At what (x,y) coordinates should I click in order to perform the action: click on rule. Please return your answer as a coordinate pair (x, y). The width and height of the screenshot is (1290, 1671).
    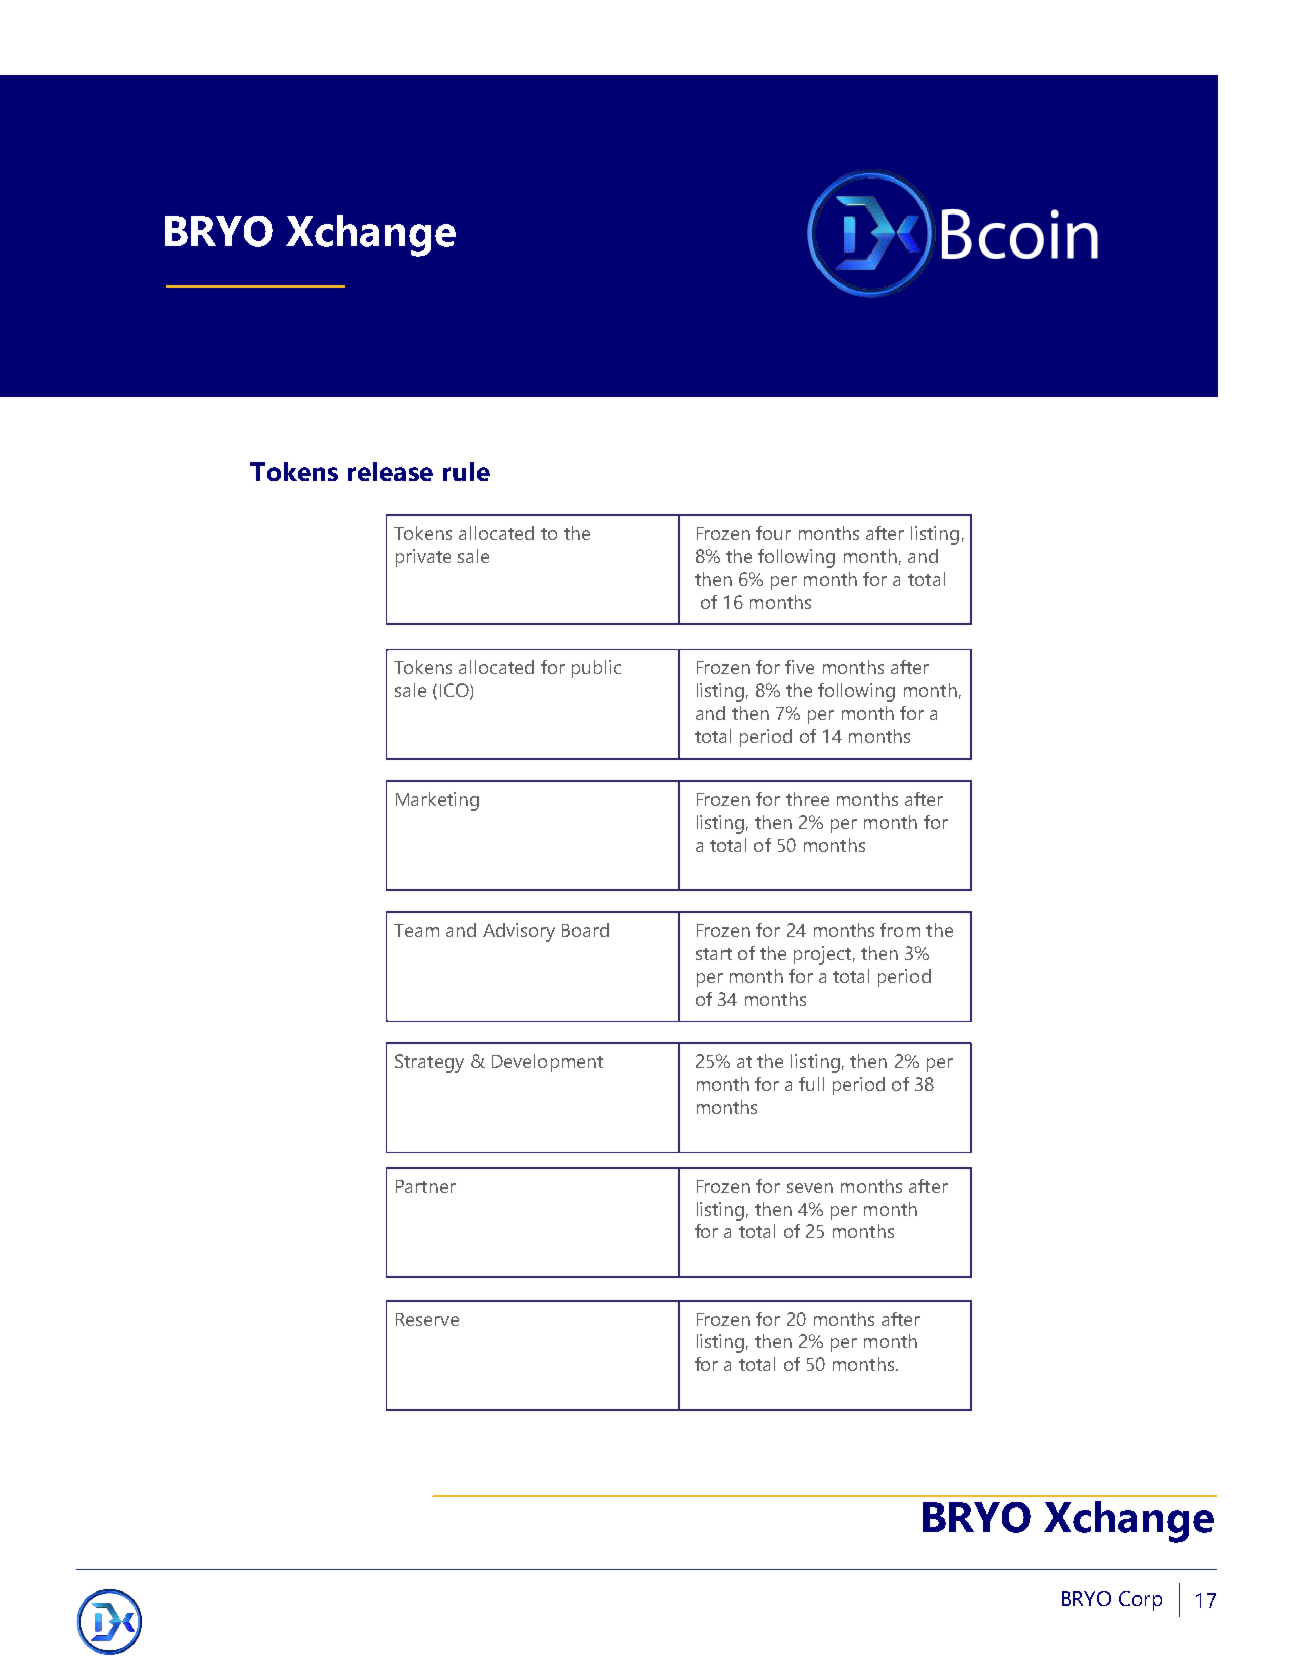
    Looking at the image, I should click on (466, 471).
